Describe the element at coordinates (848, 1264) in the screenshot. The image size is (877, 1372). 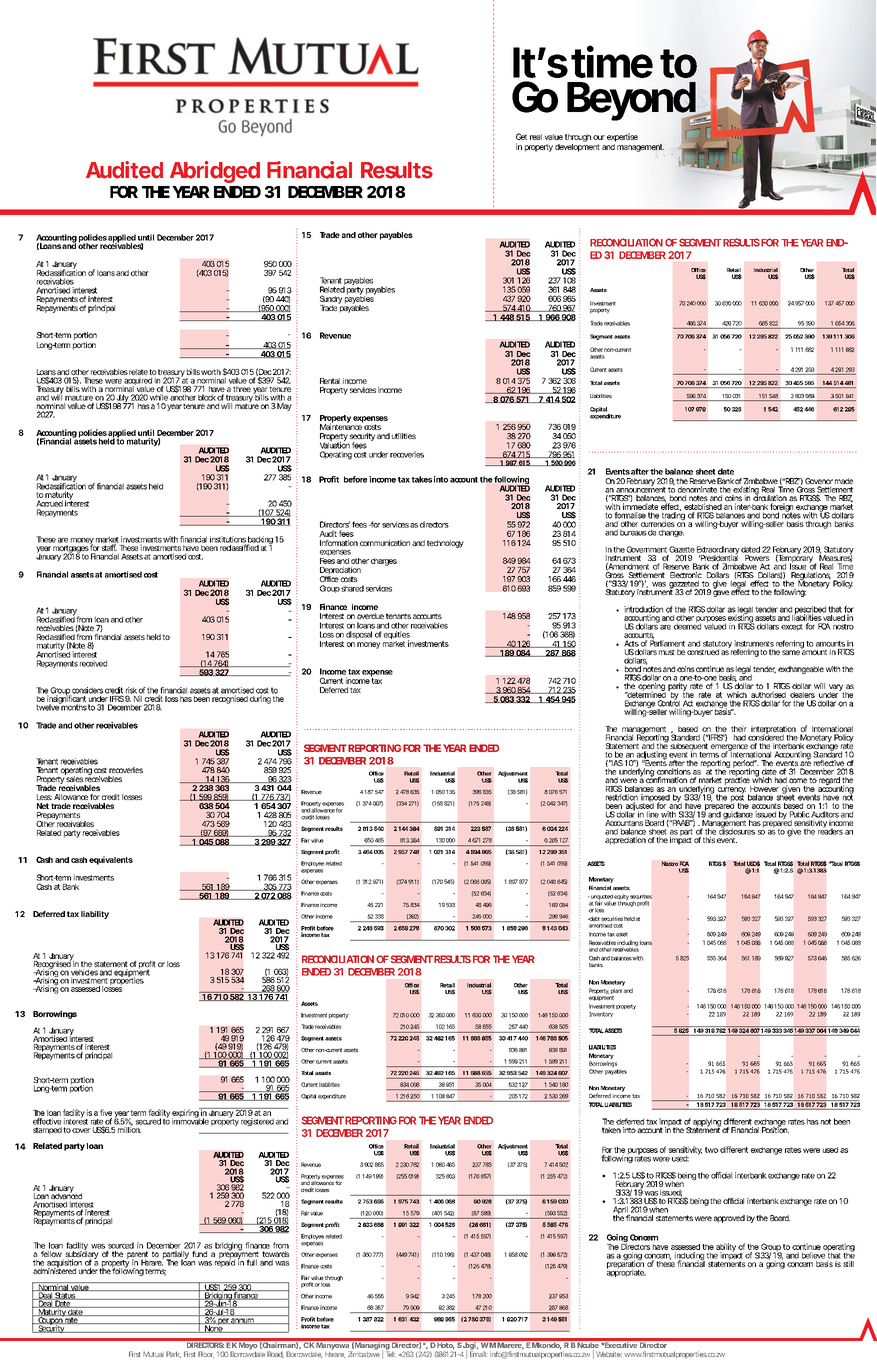
I see `still` at that location.
